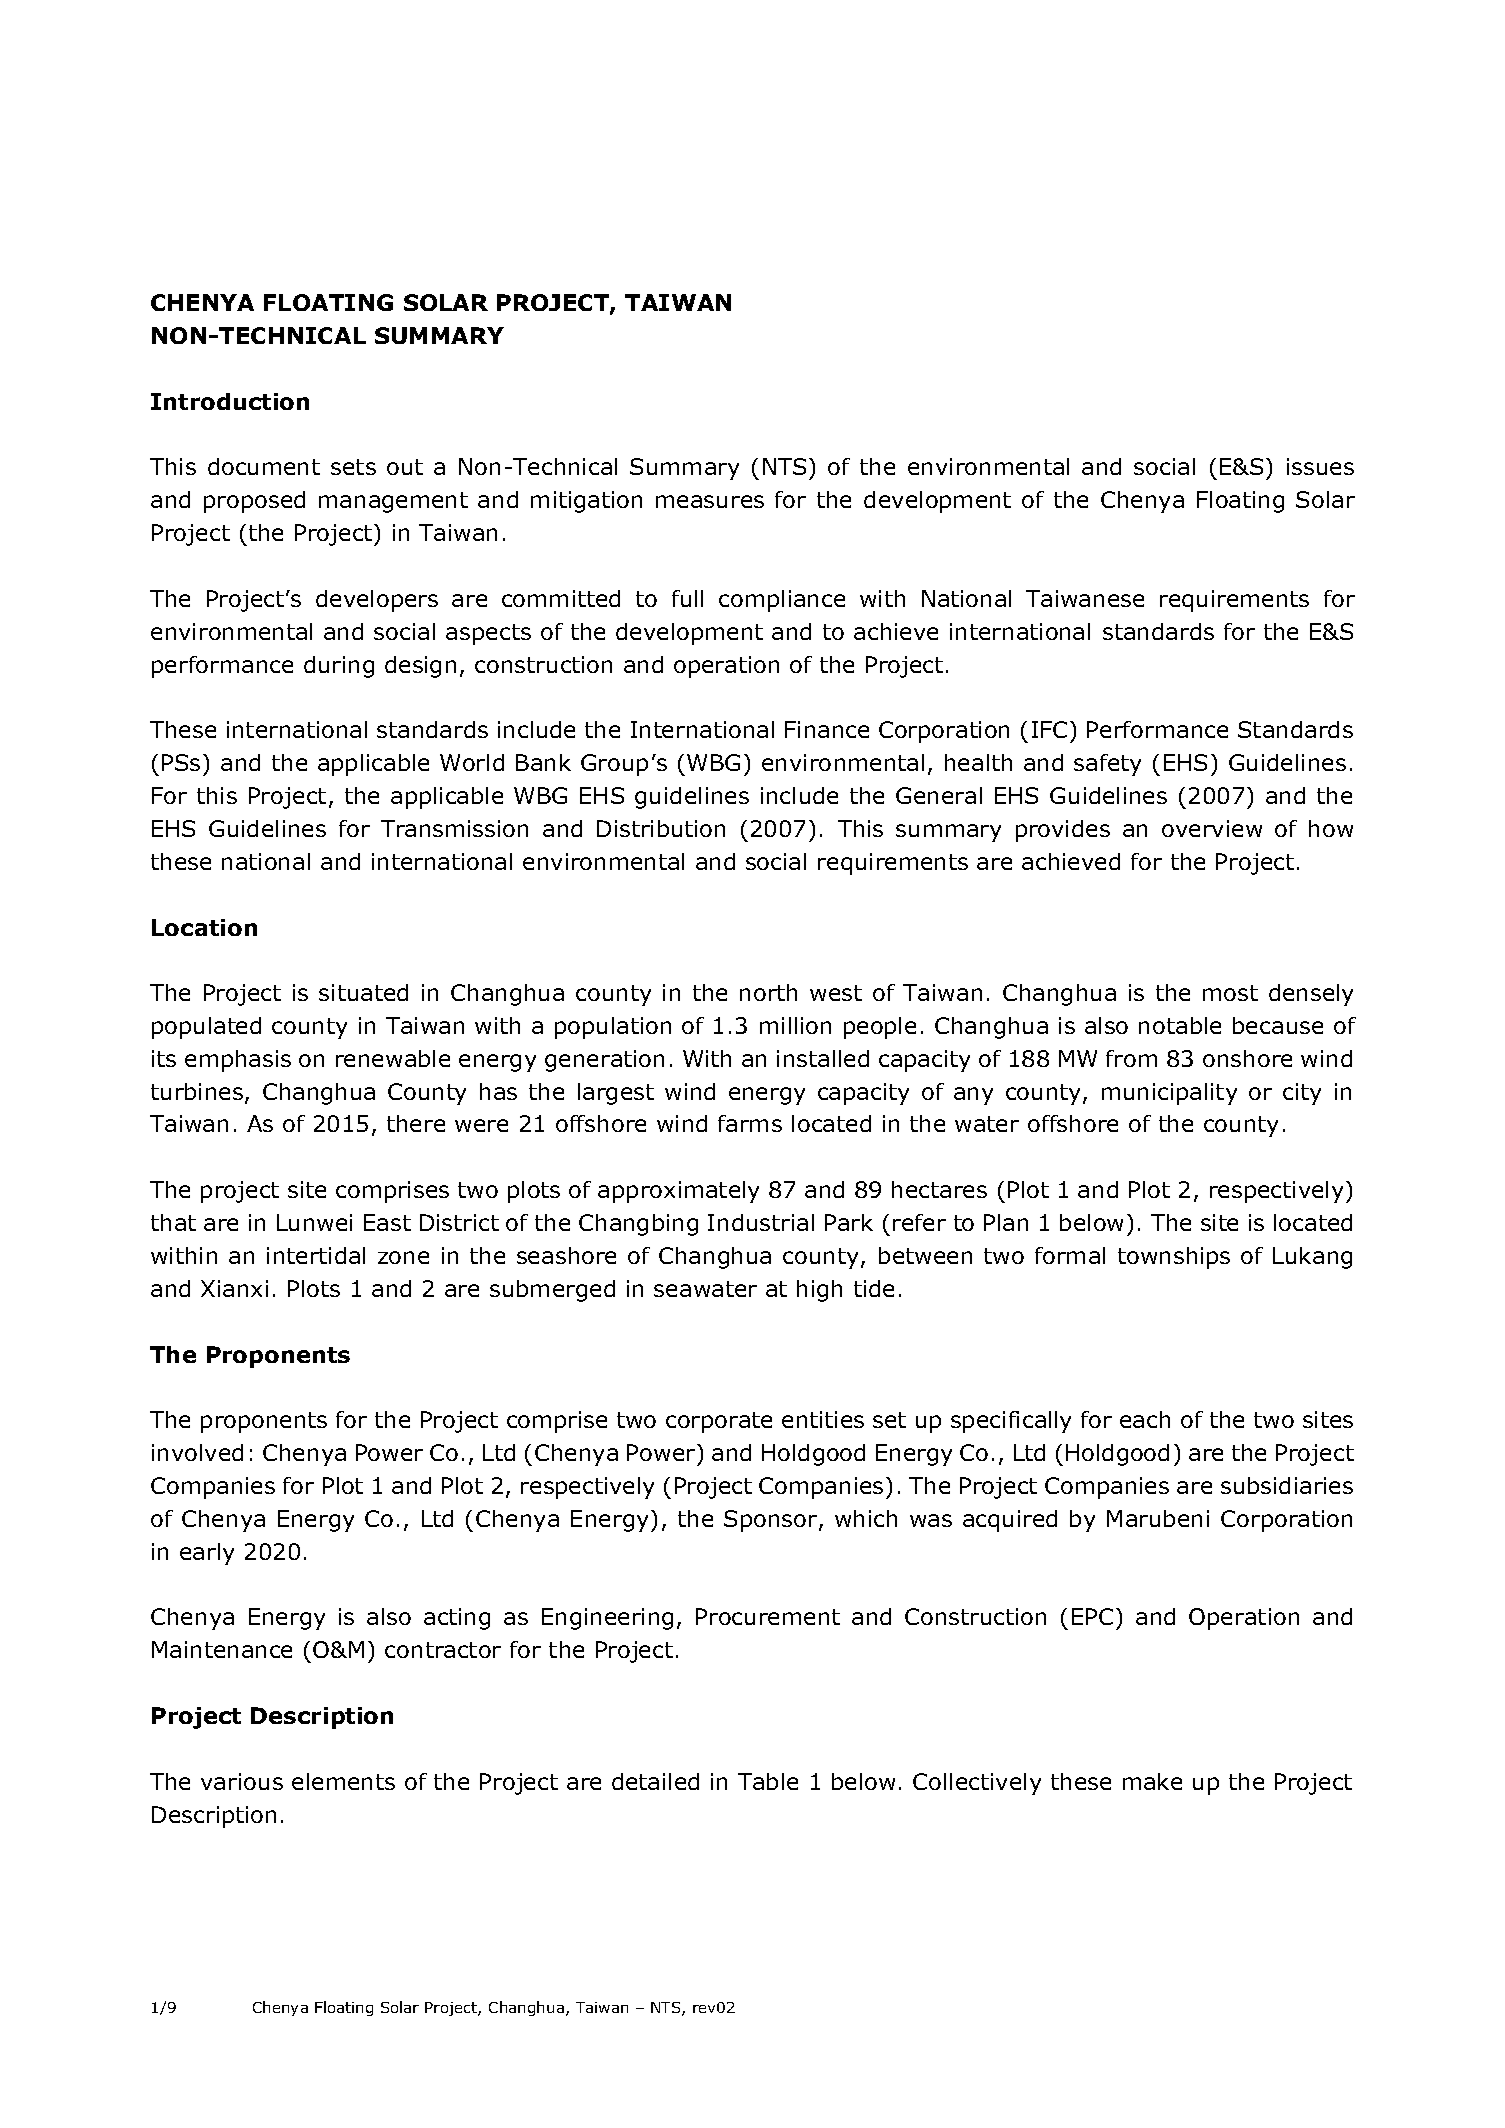  What do you see at coordinates (343, 1781) in the image?
I see `elements` at bounding box center [343, 1781].
